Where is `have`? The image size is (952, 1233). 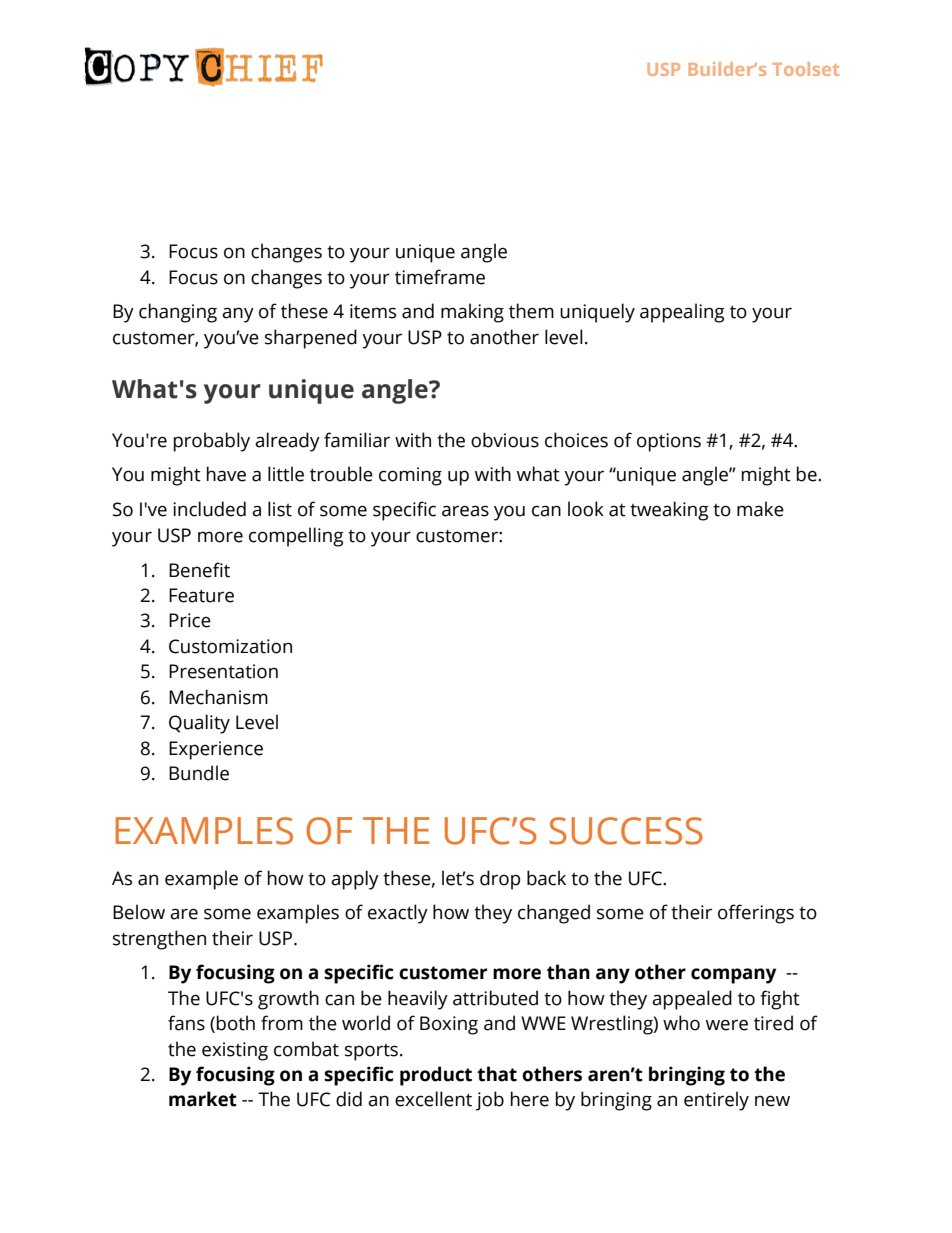
have is located at coordinates (226, 474).
